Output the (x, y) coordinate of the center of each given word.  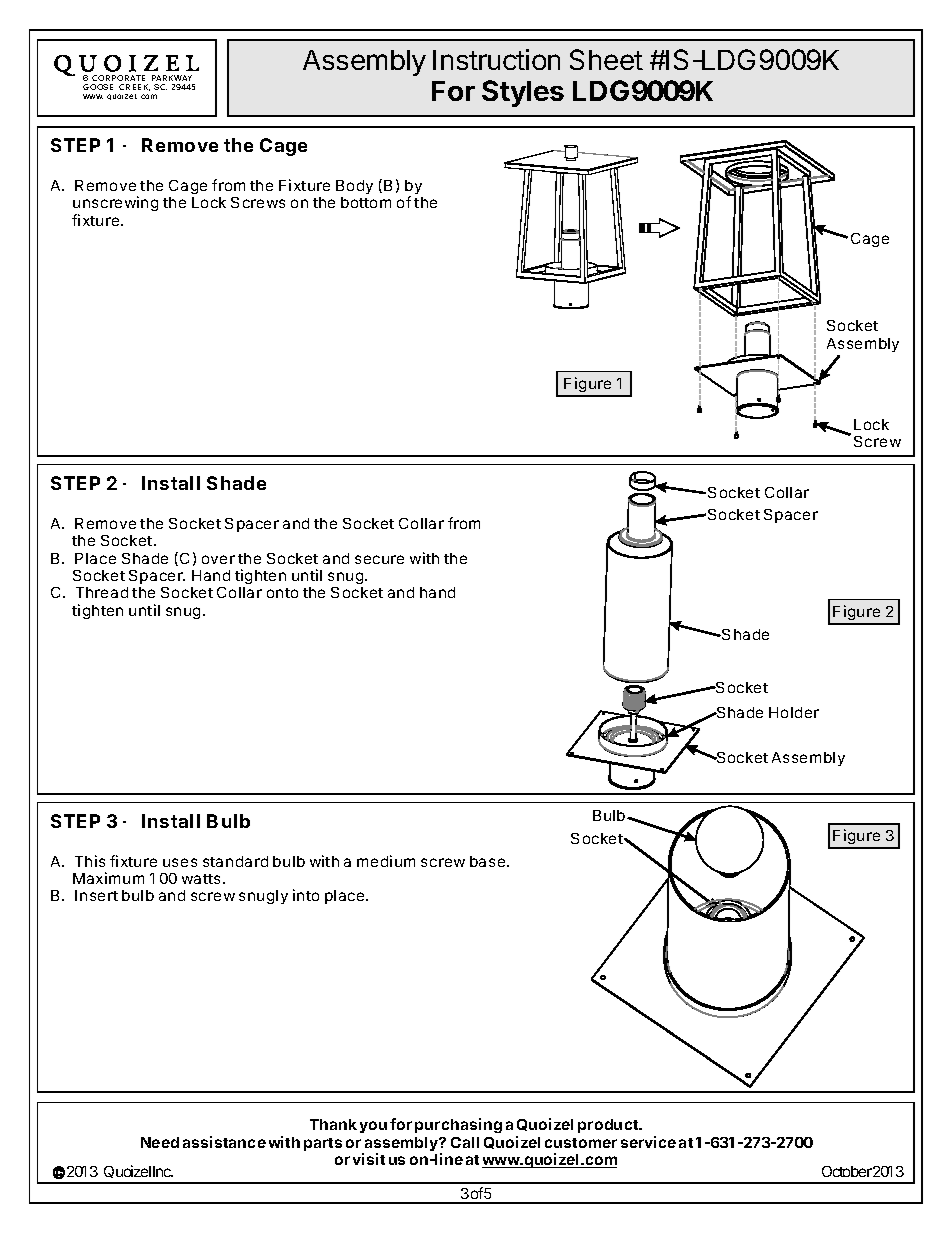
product (609, 1126)
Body (354, 187)
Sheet (606, 59)
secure (379, 559)
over (218, 559)
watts (201, 879)
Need (160, 1142)
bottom (366, 202)
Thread (102, 592)
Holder (794, 712)
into (306, 895)
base (487, 861)
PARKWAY (172, 78)
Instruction (496, 59)
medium (386, 861)
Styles (523, 93)
